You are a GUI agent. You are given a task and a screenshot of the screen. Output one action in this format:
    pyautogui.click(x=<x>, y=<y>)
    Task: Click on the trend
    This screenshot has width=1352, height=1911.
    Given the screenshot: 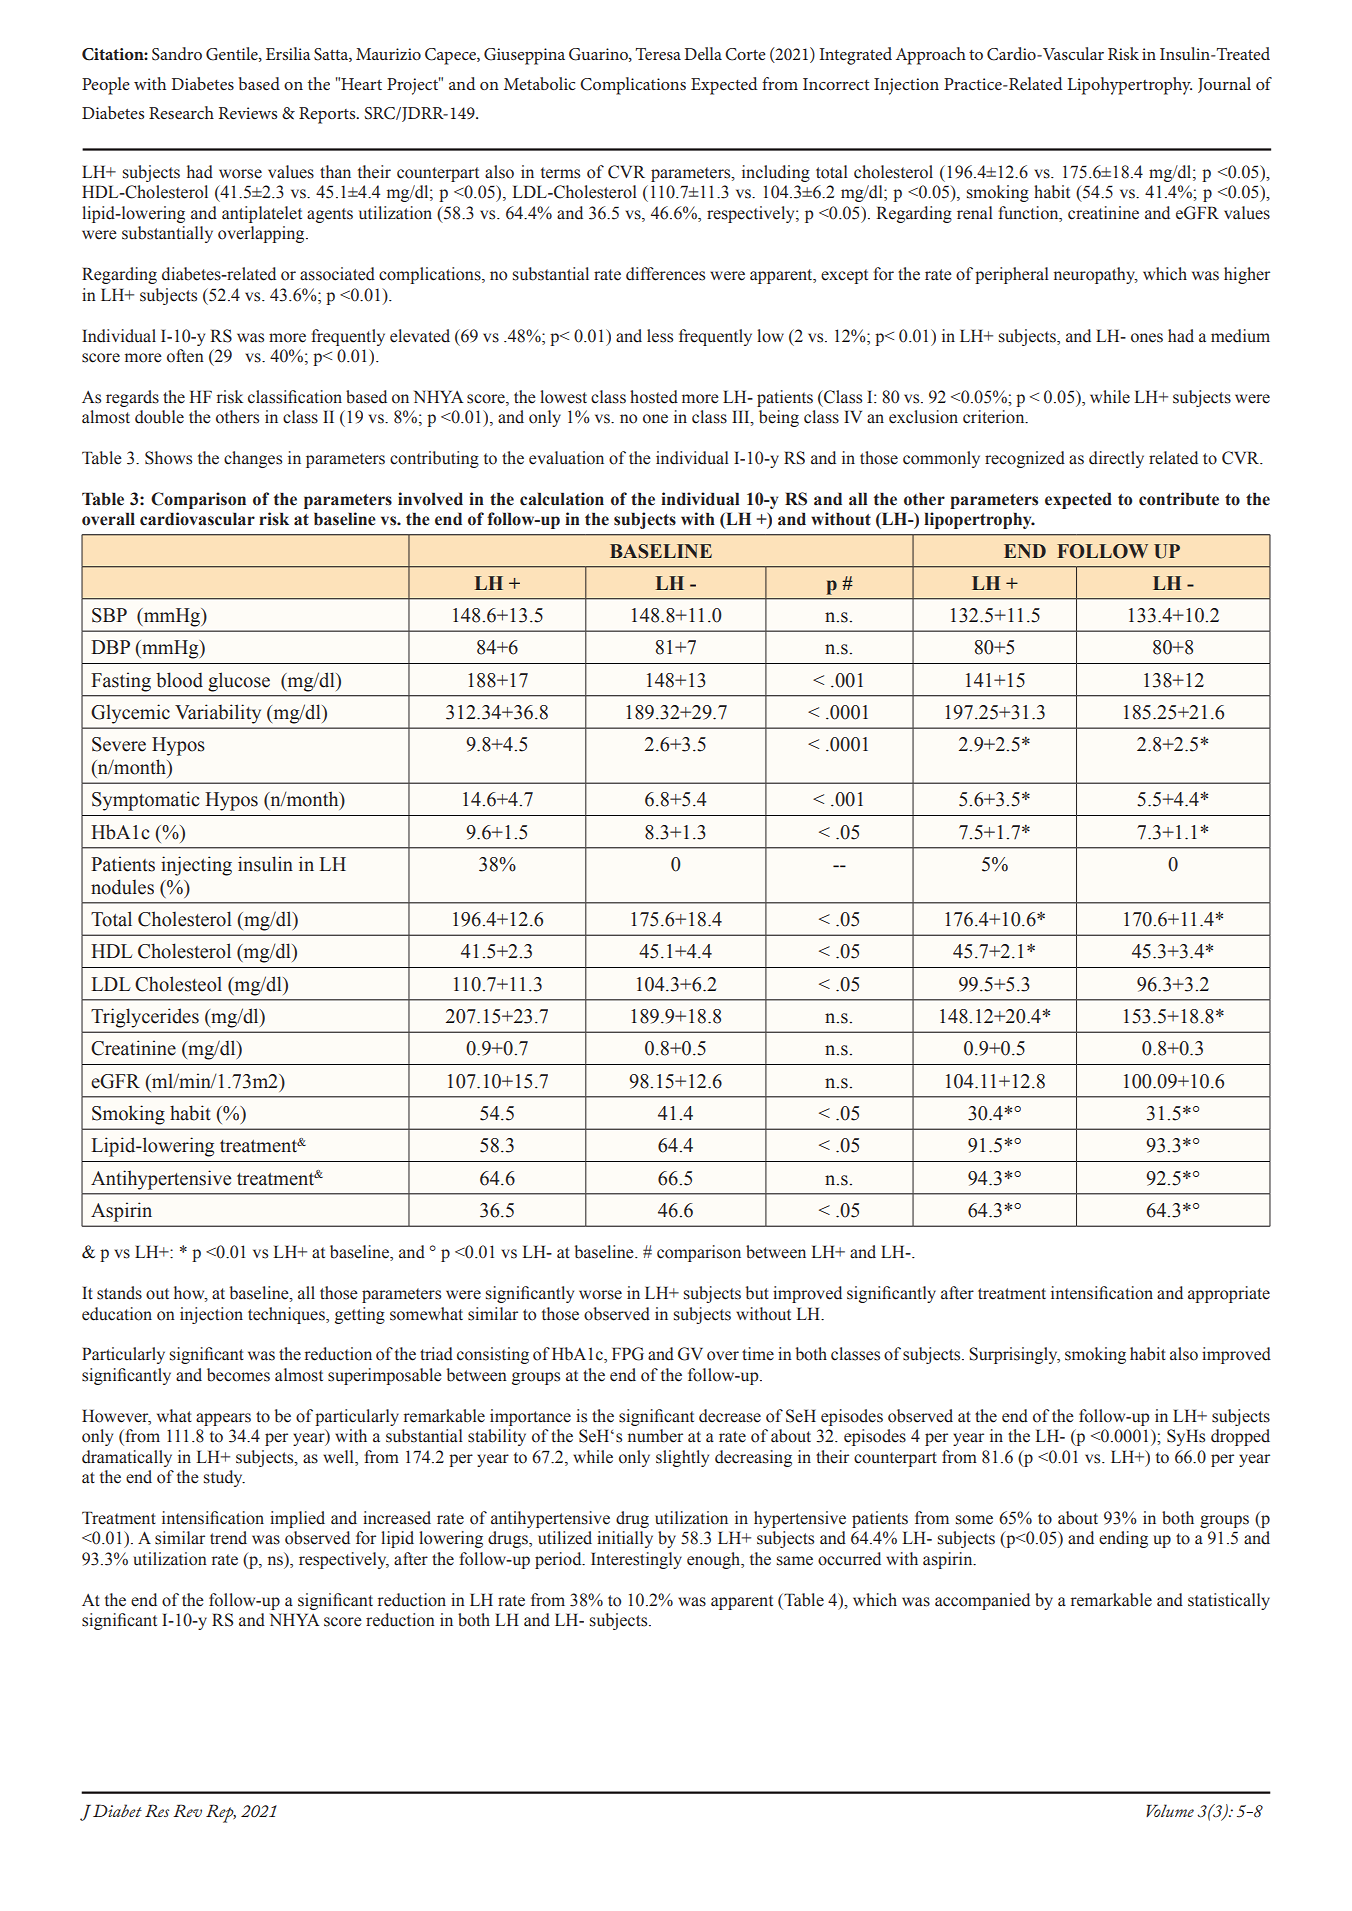 What is the action you would take?
    pyautogui.click(x=228, y=1538)
